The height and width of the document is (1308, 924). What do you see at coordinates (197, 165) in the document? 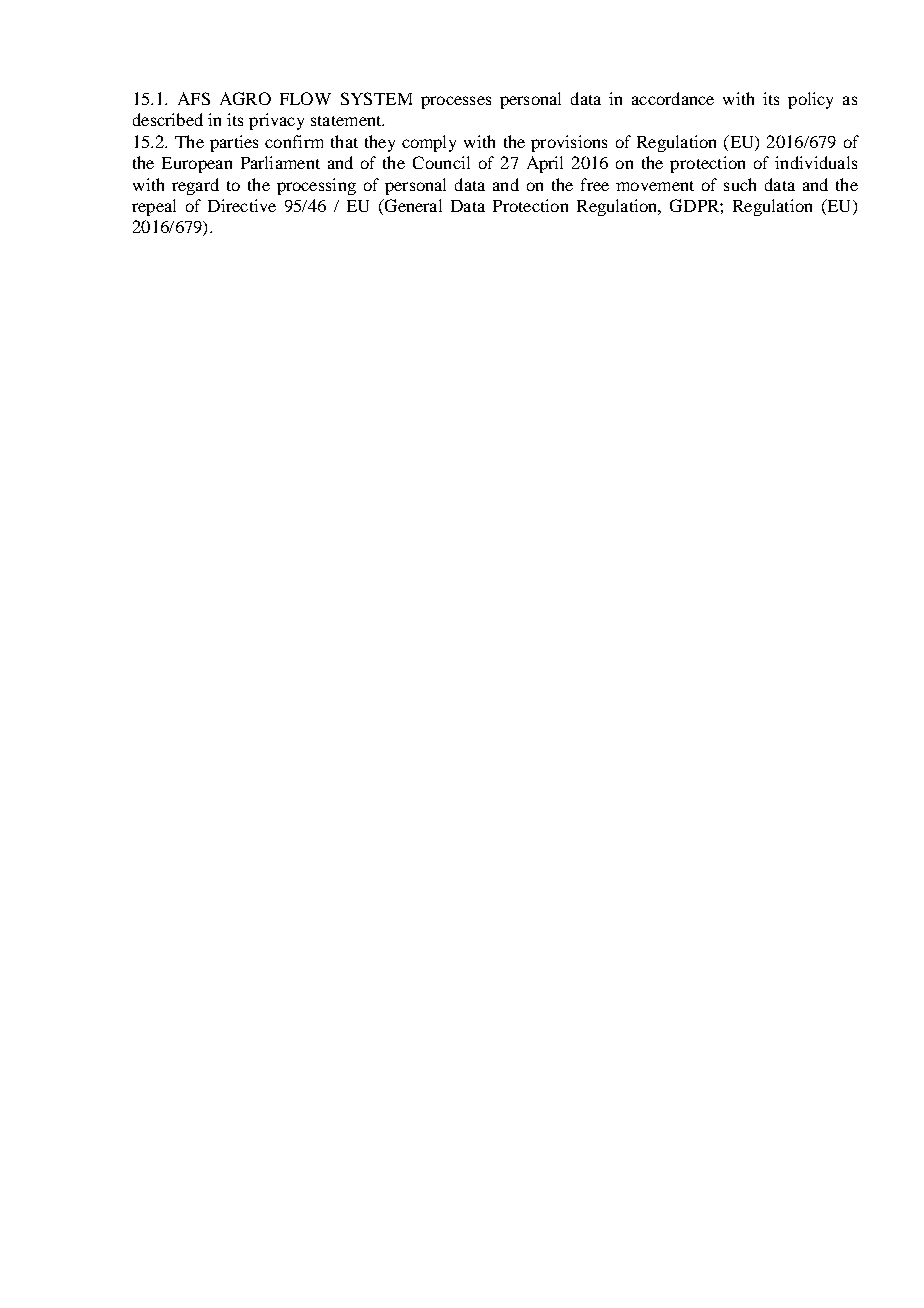
I see `European` at bounding box center [197, 165].
